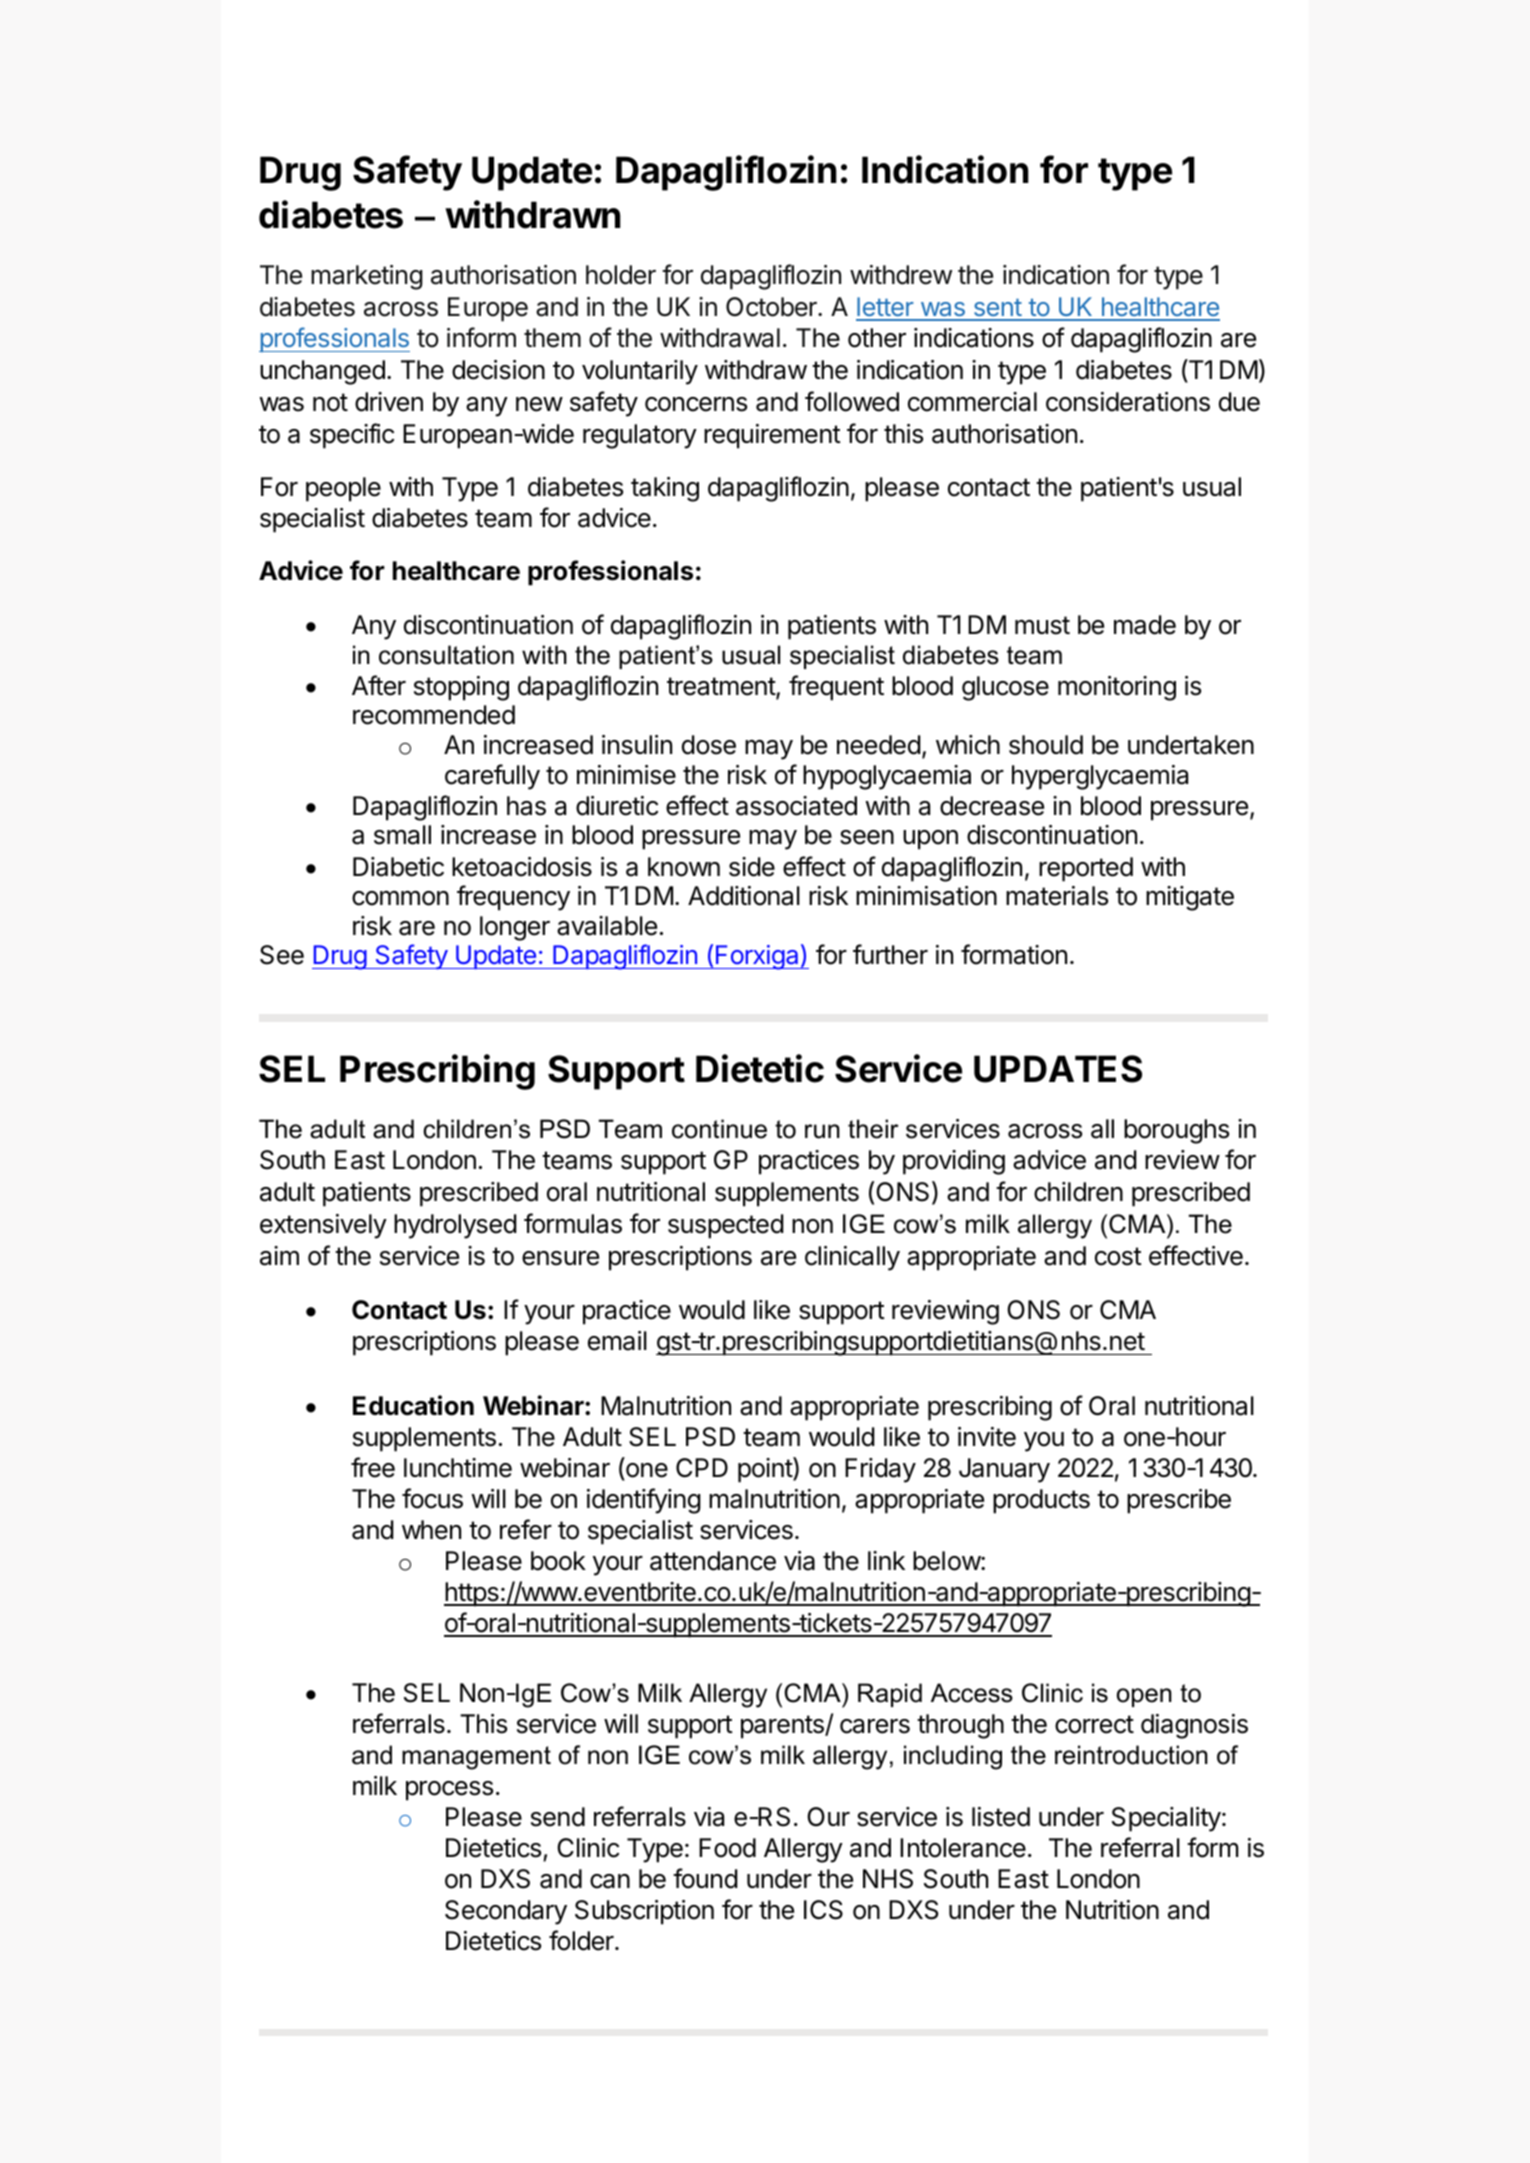  What do you see at coordinates (1190, 898) in the screenshot?
I see `mitigate` at bounding box center [1190, 898].
